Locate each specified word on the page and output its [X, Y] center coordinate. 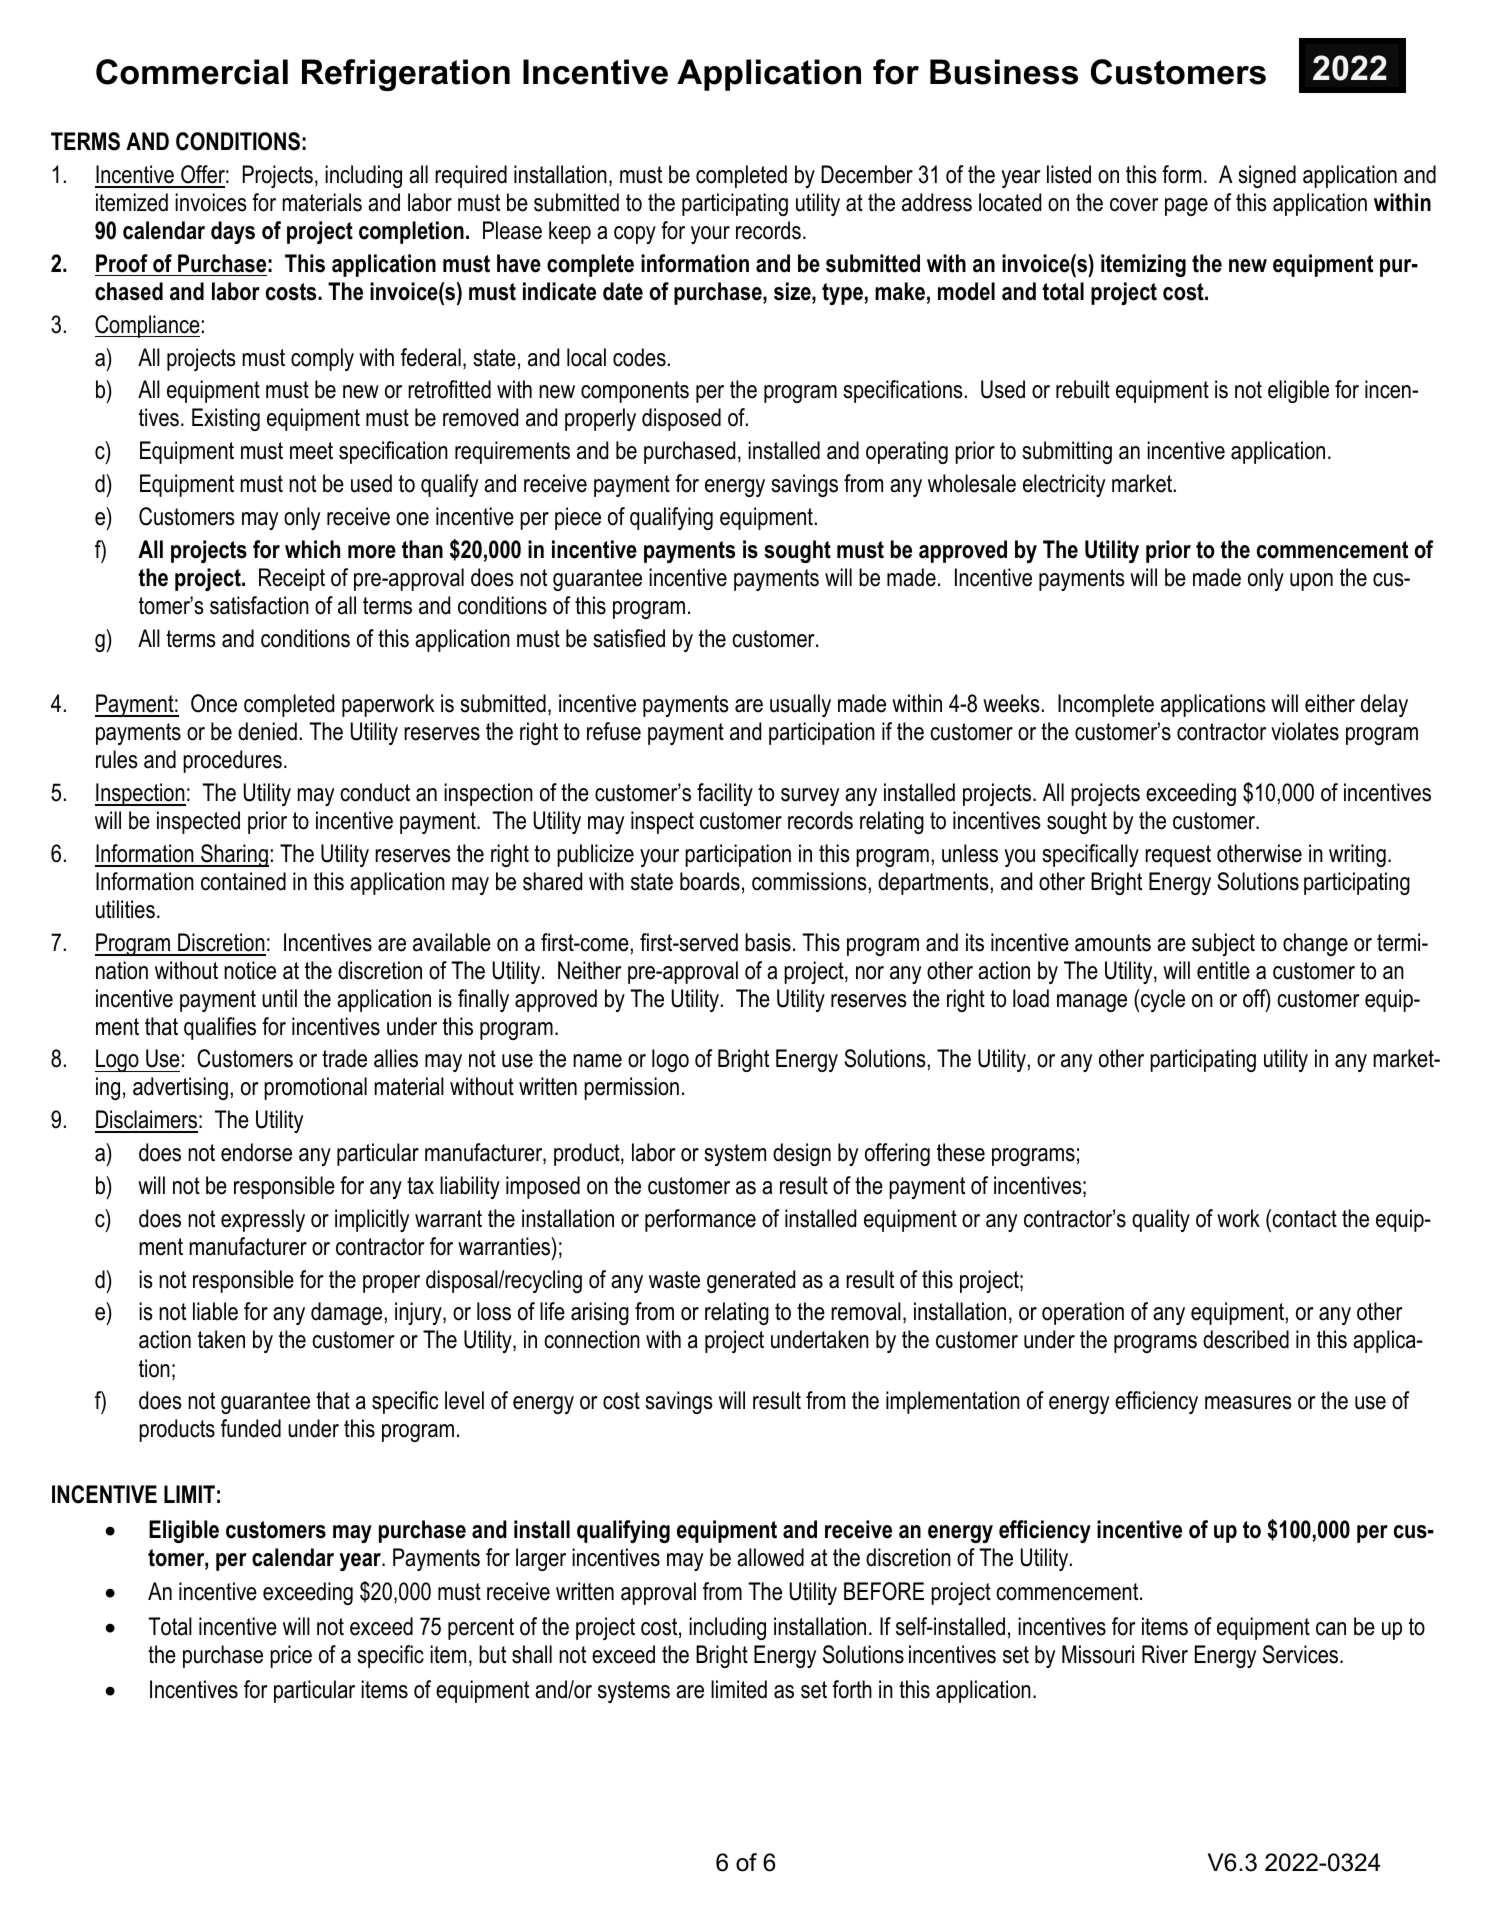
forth [852, 1689]
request [1178, 856]
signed [1267, 176]
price [291, 1656]
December [867, 174]
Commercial [192, 72]
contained [243, 881]
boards [710, 881]
